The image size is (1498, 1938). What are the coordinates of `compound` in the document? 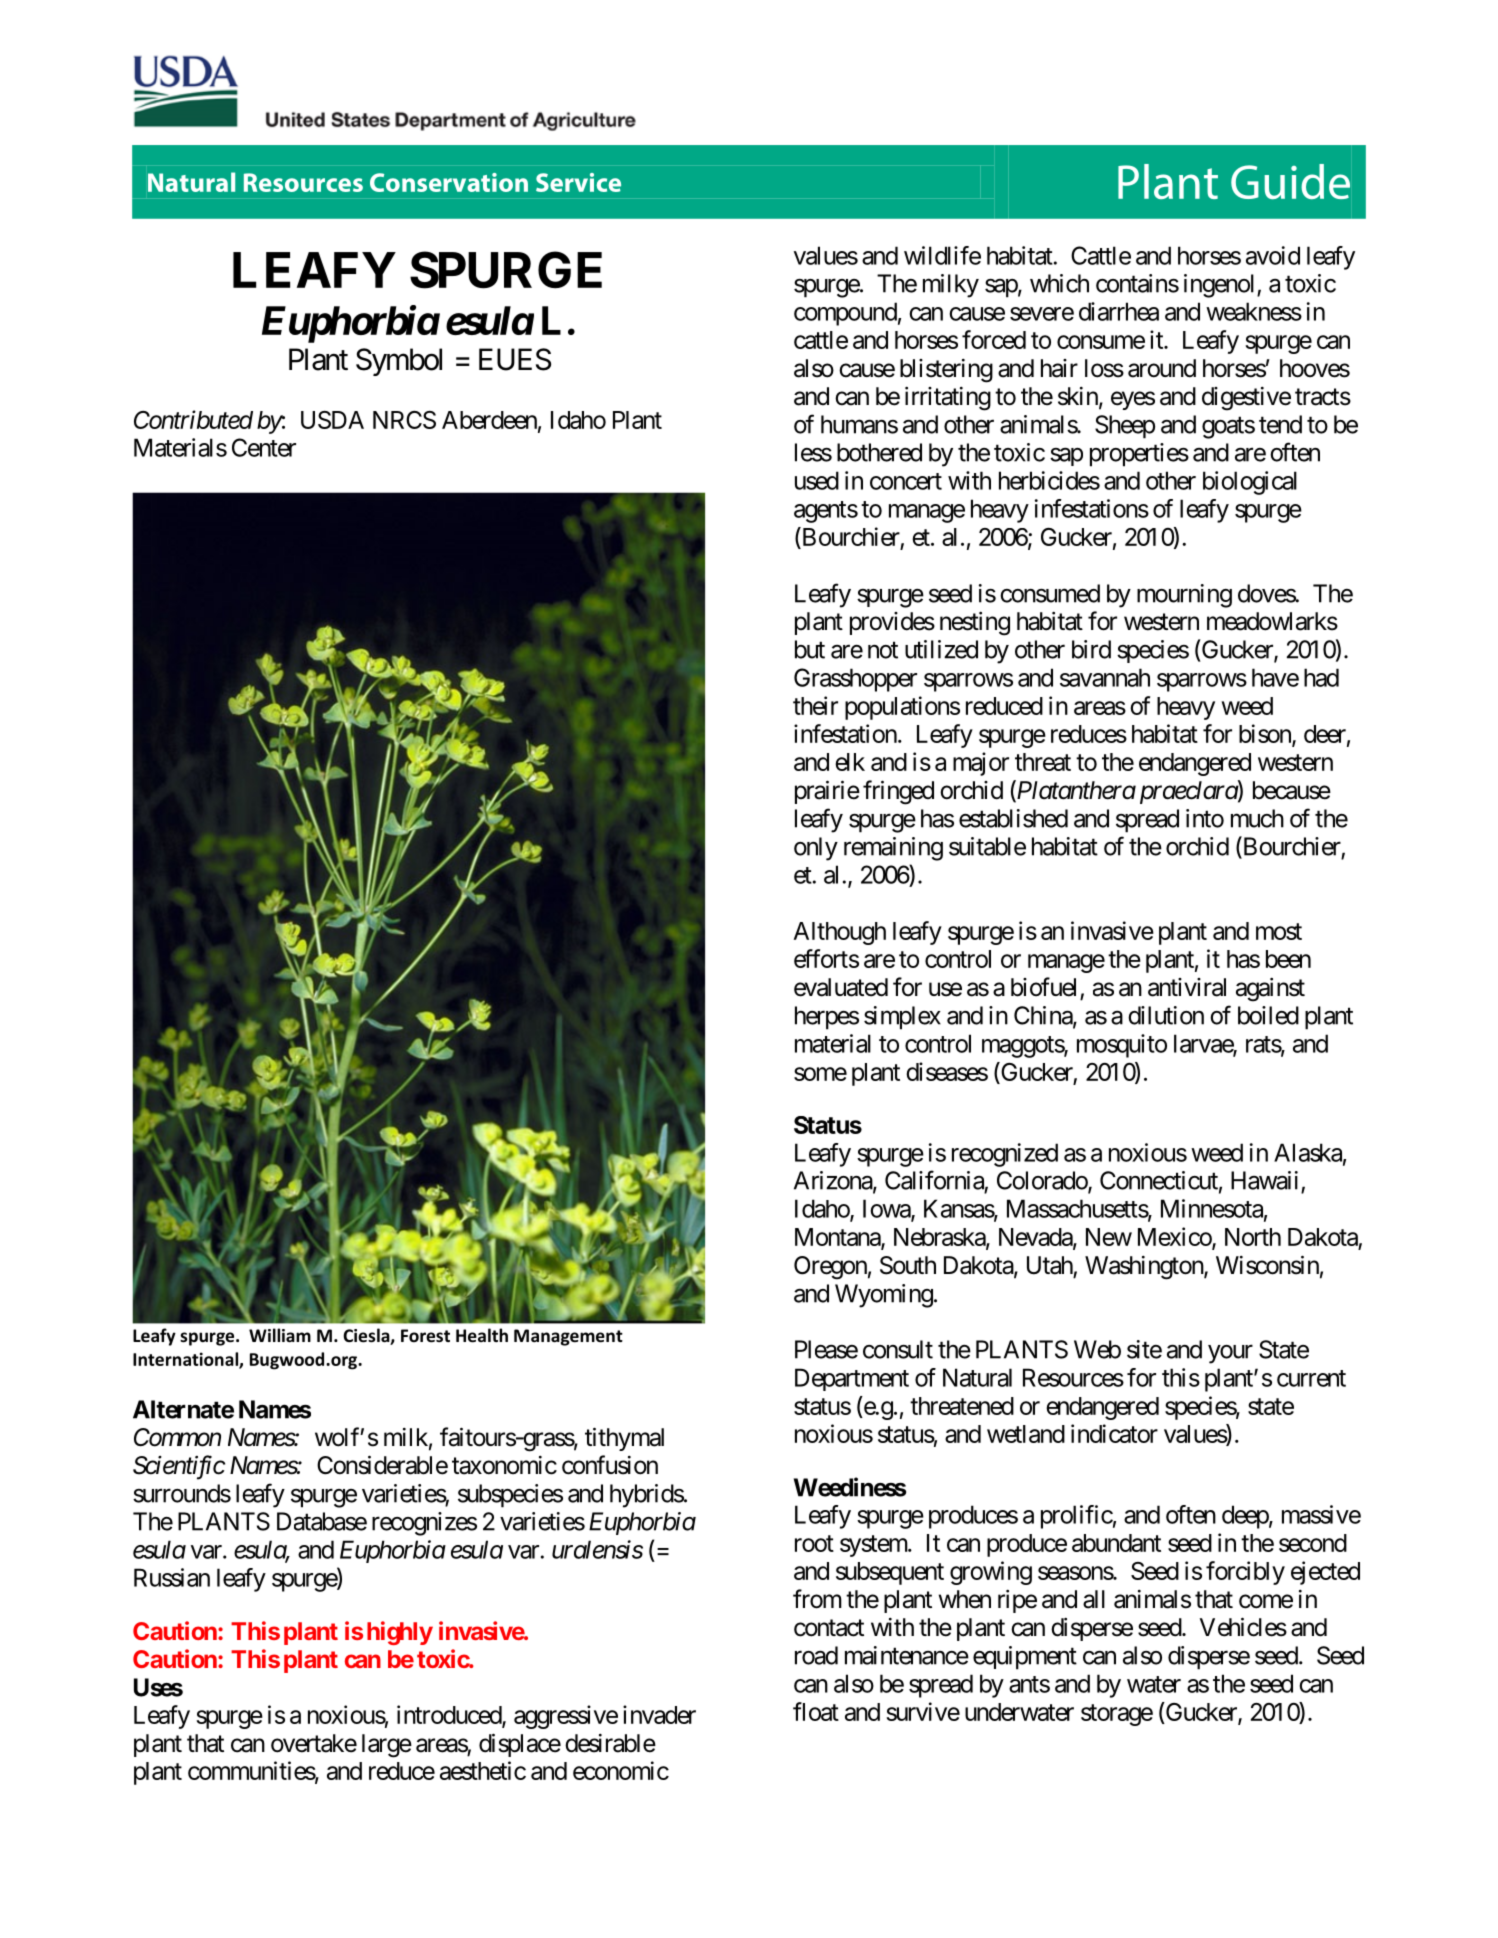 It's located at (845, 314).
